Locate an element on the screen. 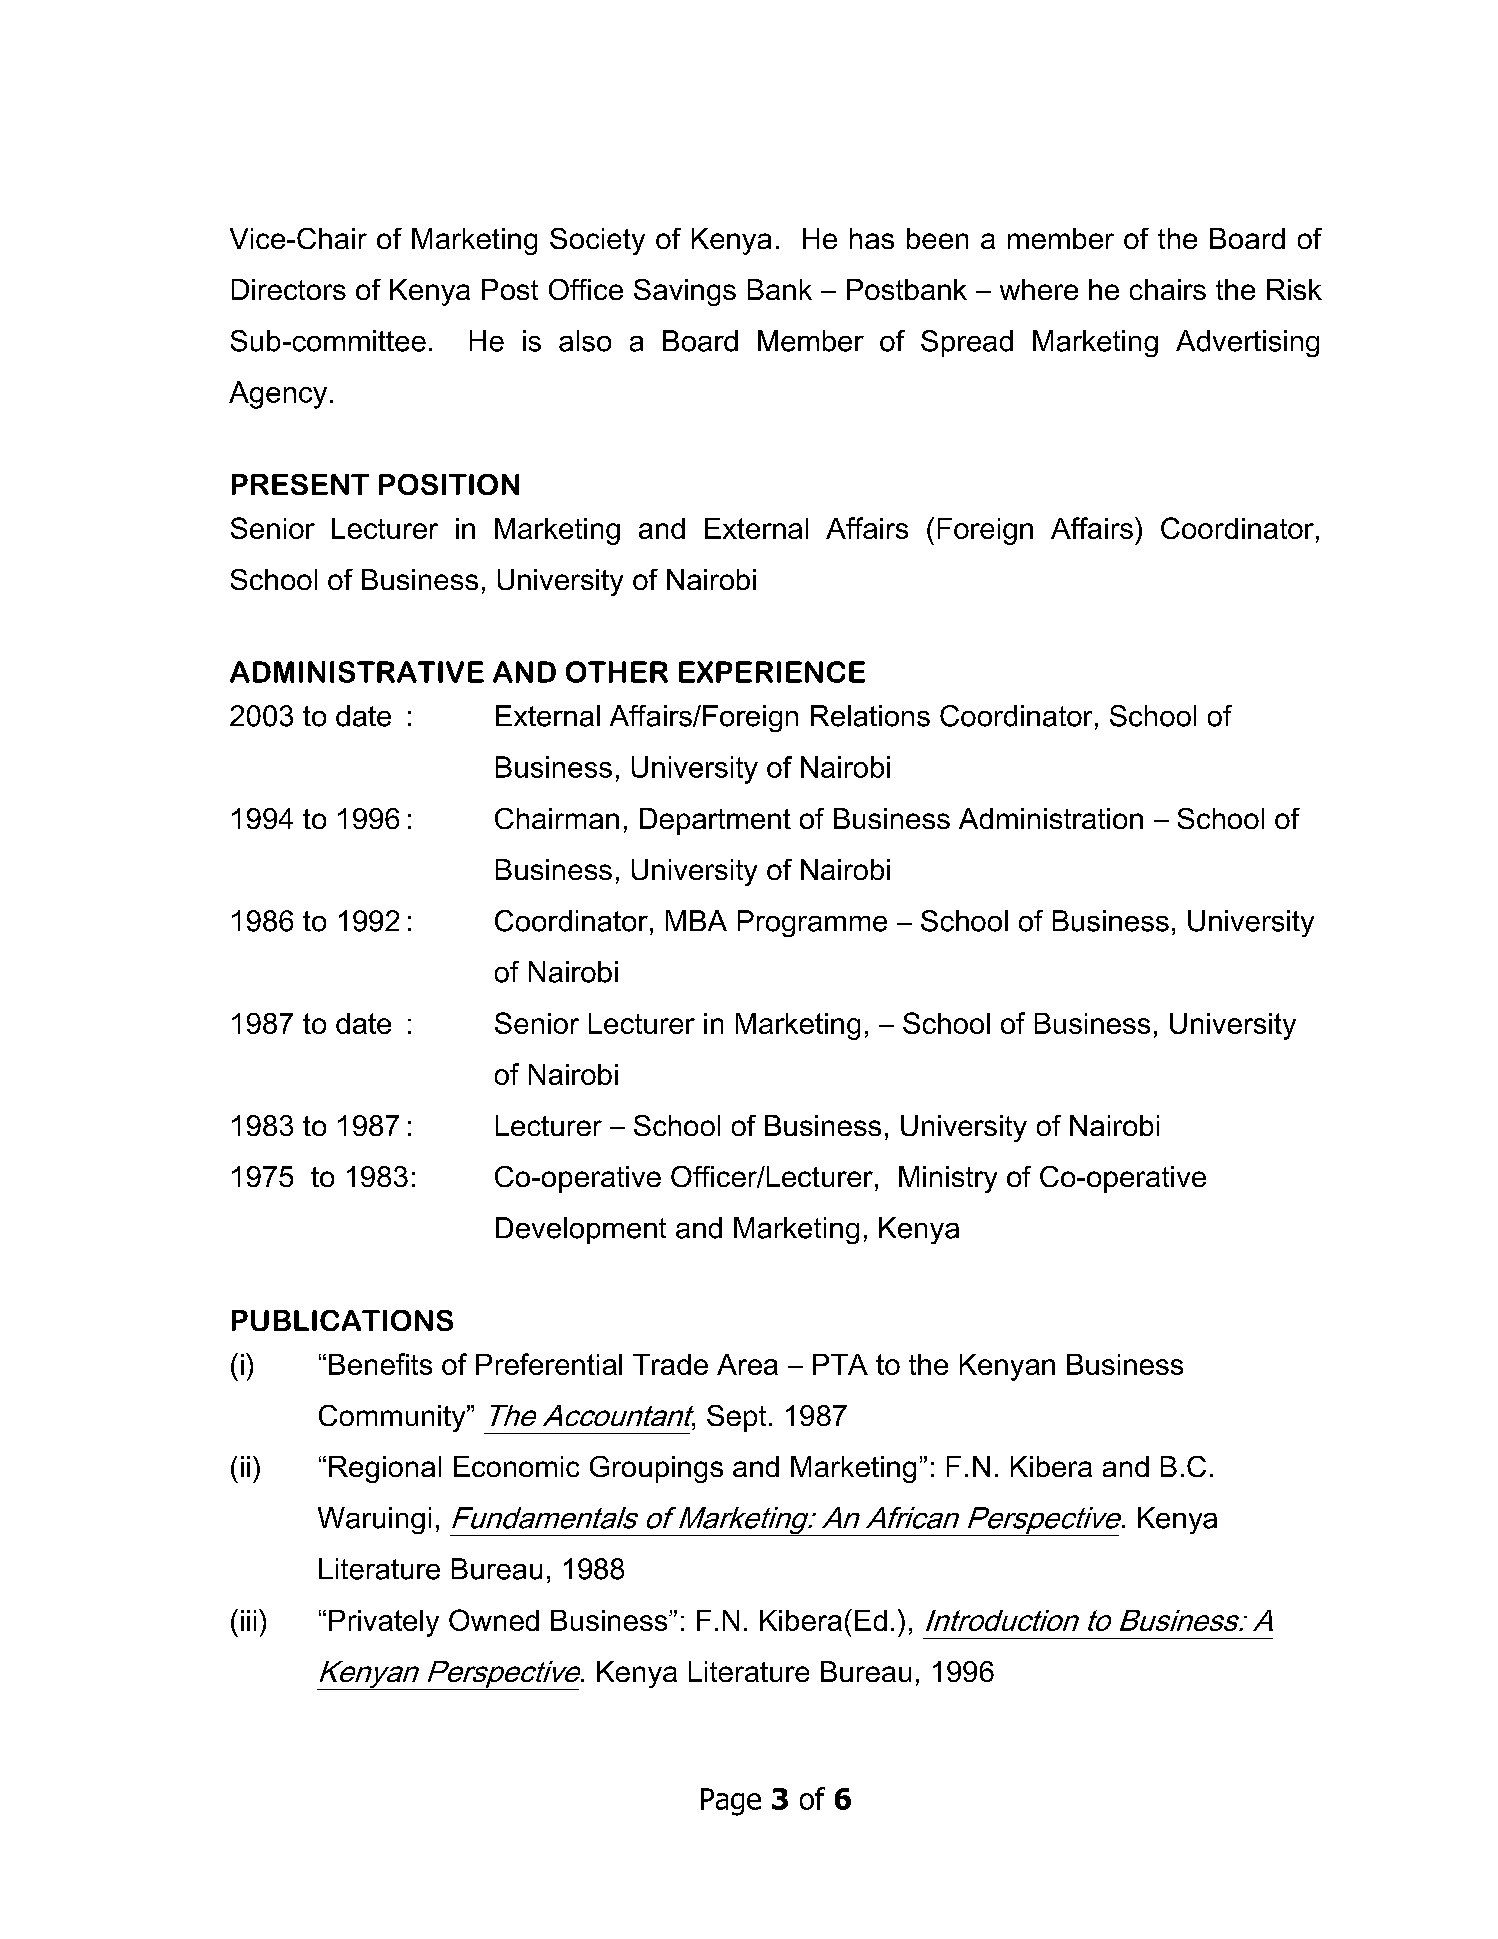 The width and height of the screenshot is (1498, 1939). Privately is located at coordinates (384, 1623).
